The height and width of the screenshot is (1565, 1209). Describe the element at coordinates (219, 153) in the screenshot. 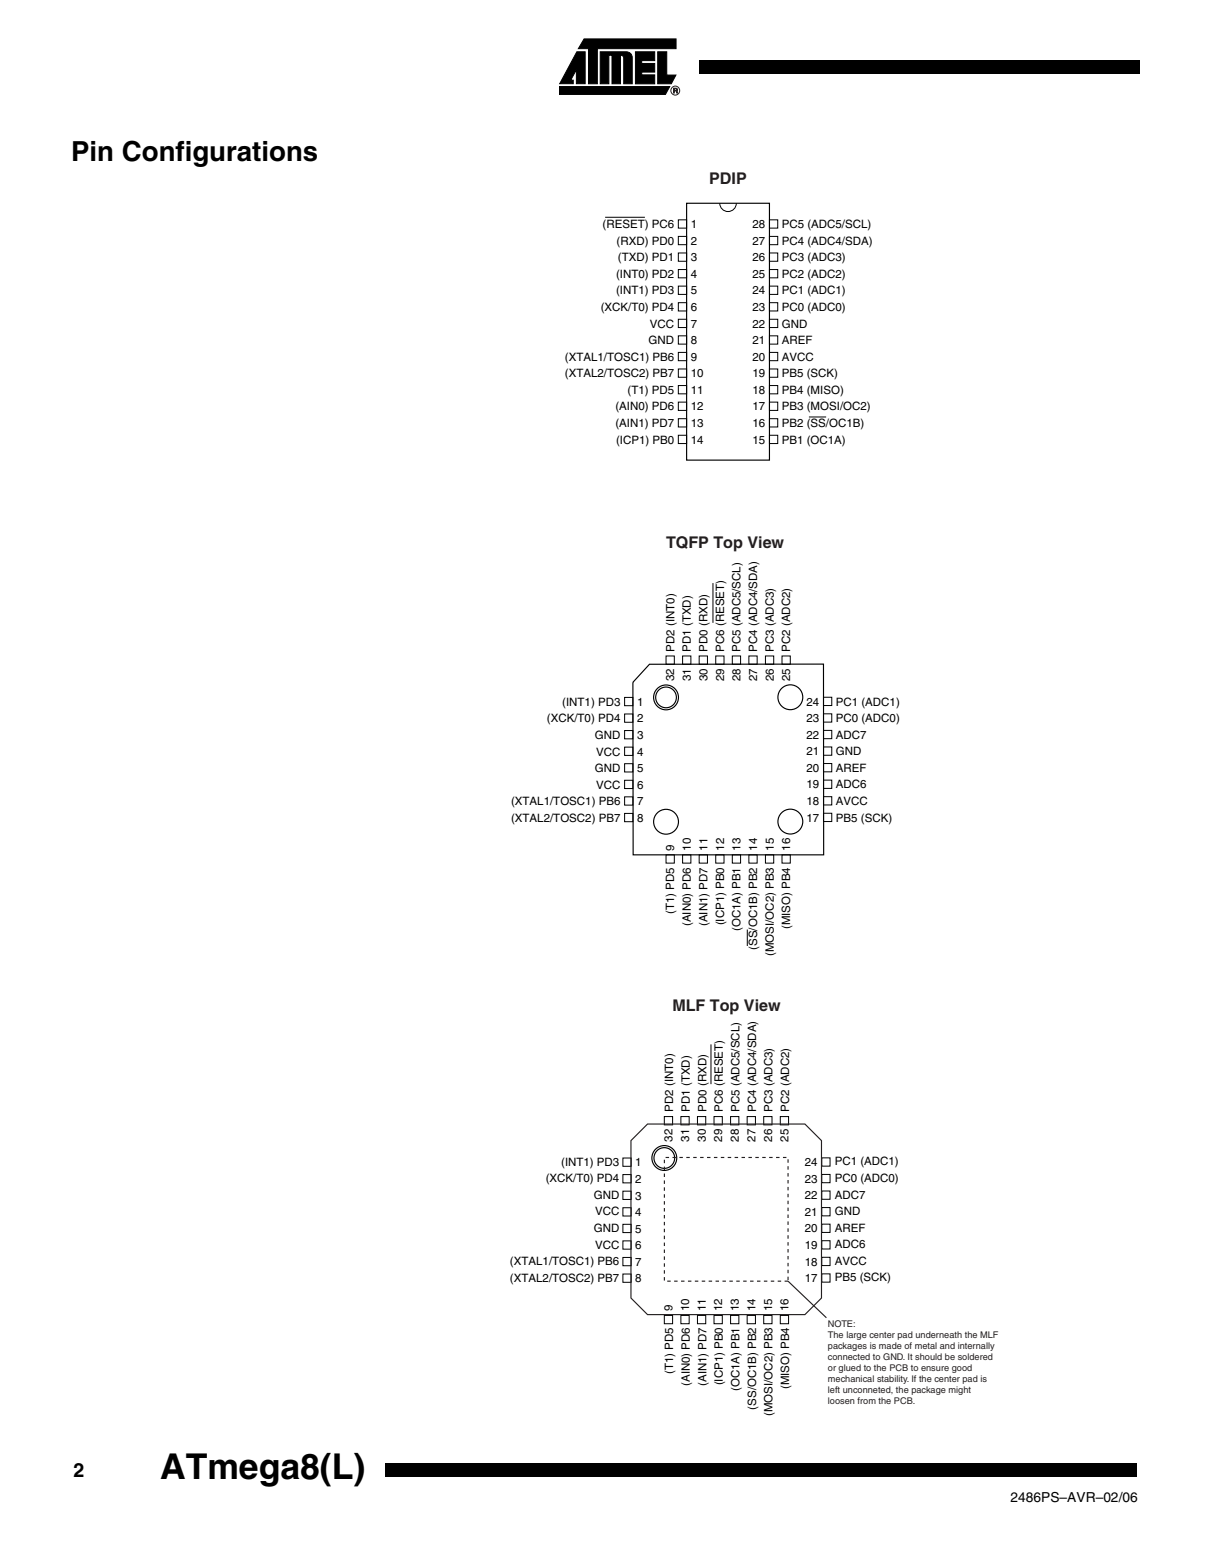

I see `Configurations` at that location.
